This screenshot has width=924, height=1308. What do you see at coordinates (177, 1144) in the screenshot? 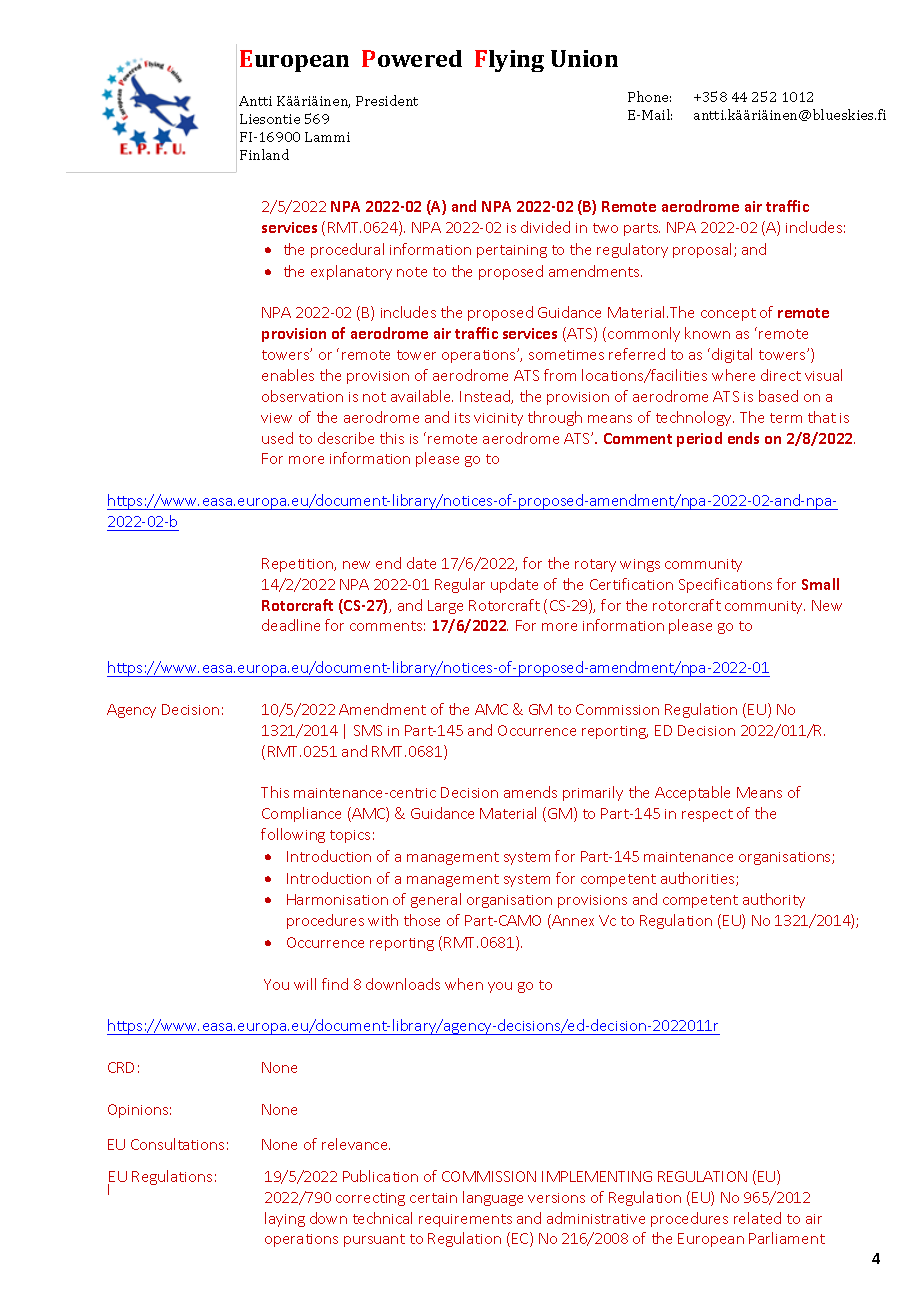
I see `Consultations` at bounding box center [177, 1144].
